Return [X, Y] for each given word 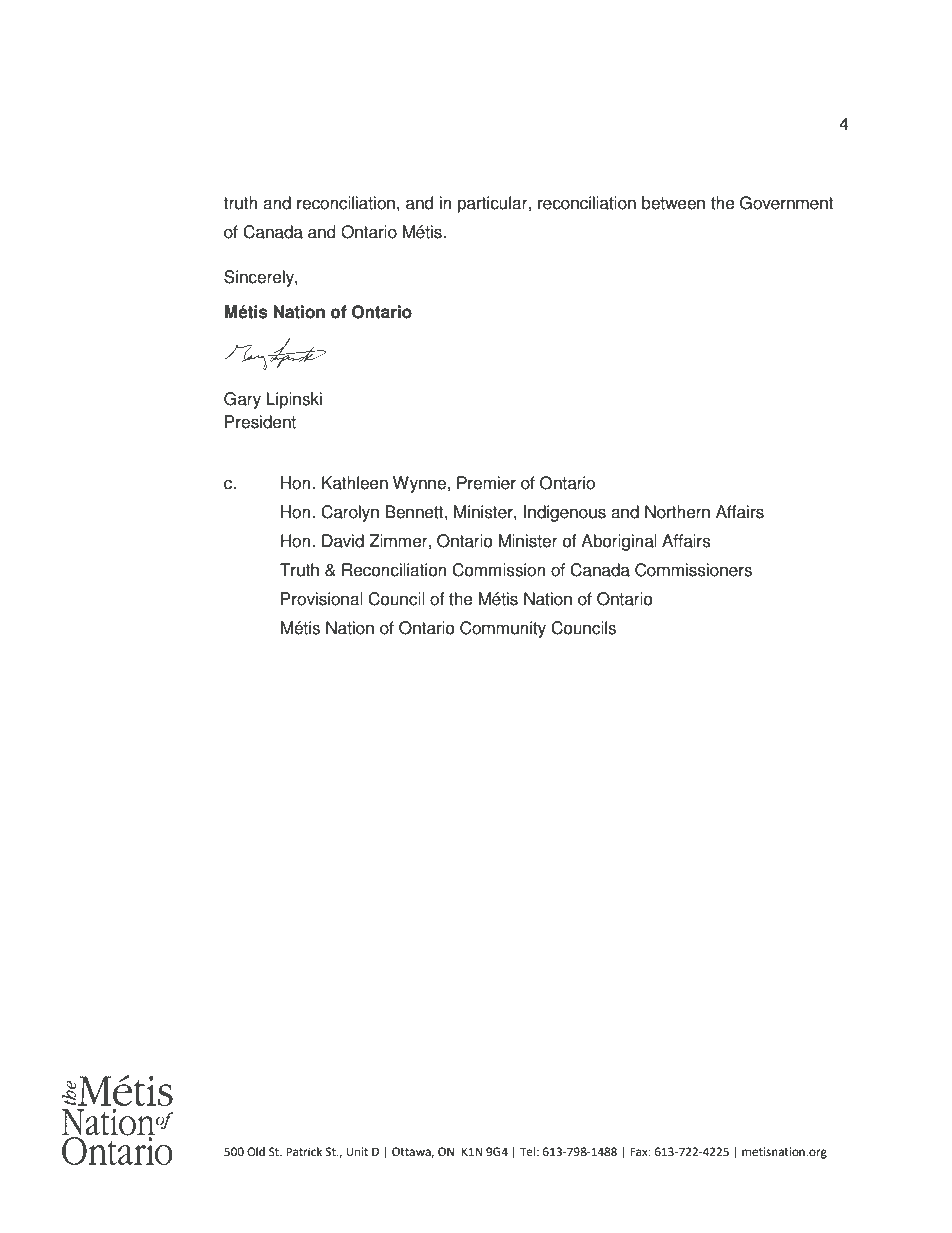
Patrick [304, 1151]
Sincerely [260, 278]
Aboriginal [619, 542]
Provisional [322, 599]
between [673, 203]
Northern [677, 512]
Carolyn [350, 513]
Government [786, 203]
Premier [486, 483]
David [343, 541]
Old [256, 1152]
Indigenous [565, 513]
